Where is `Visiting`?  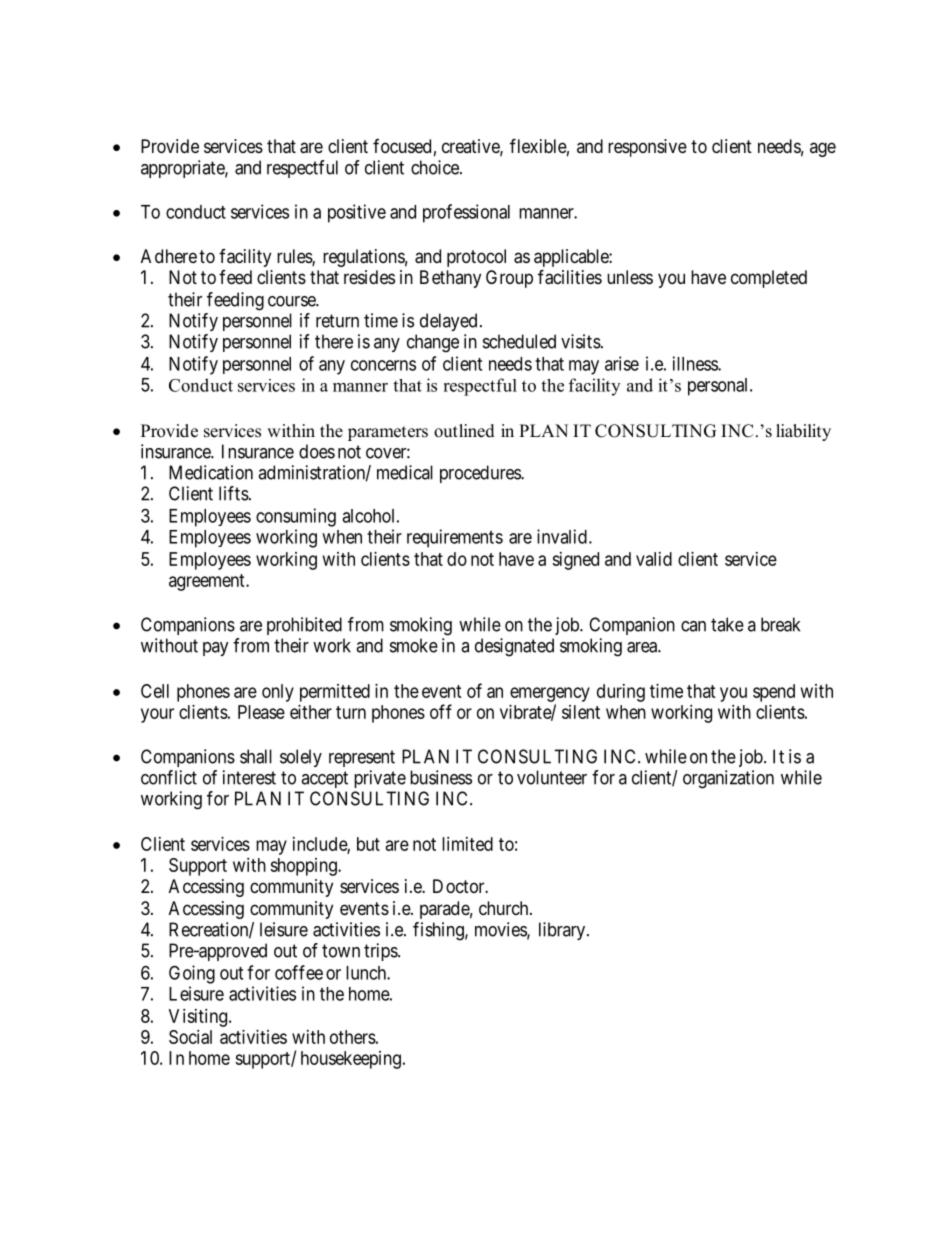
Visiting is located at coordinates (199, 1018).
